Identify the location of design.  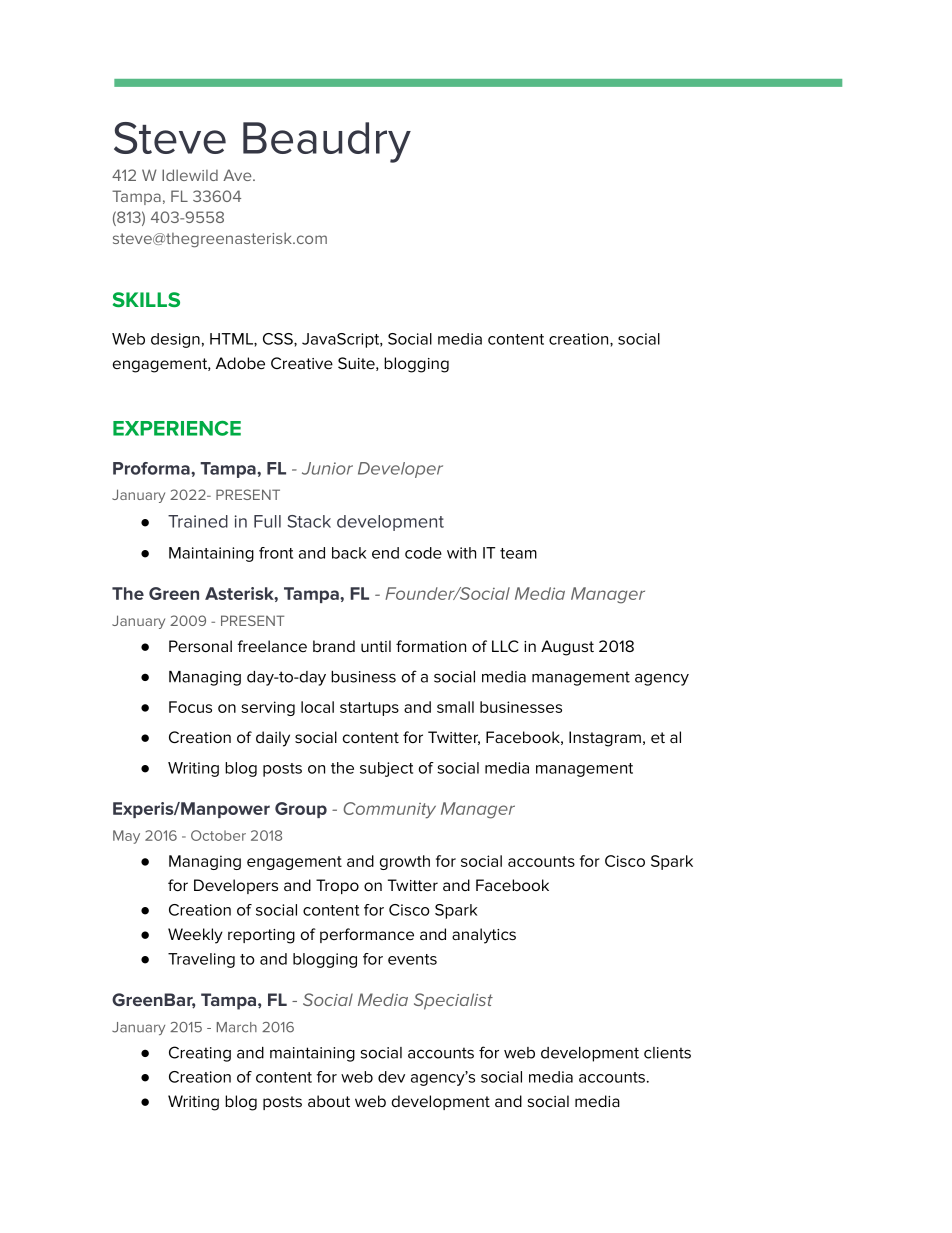
(175, 340).
